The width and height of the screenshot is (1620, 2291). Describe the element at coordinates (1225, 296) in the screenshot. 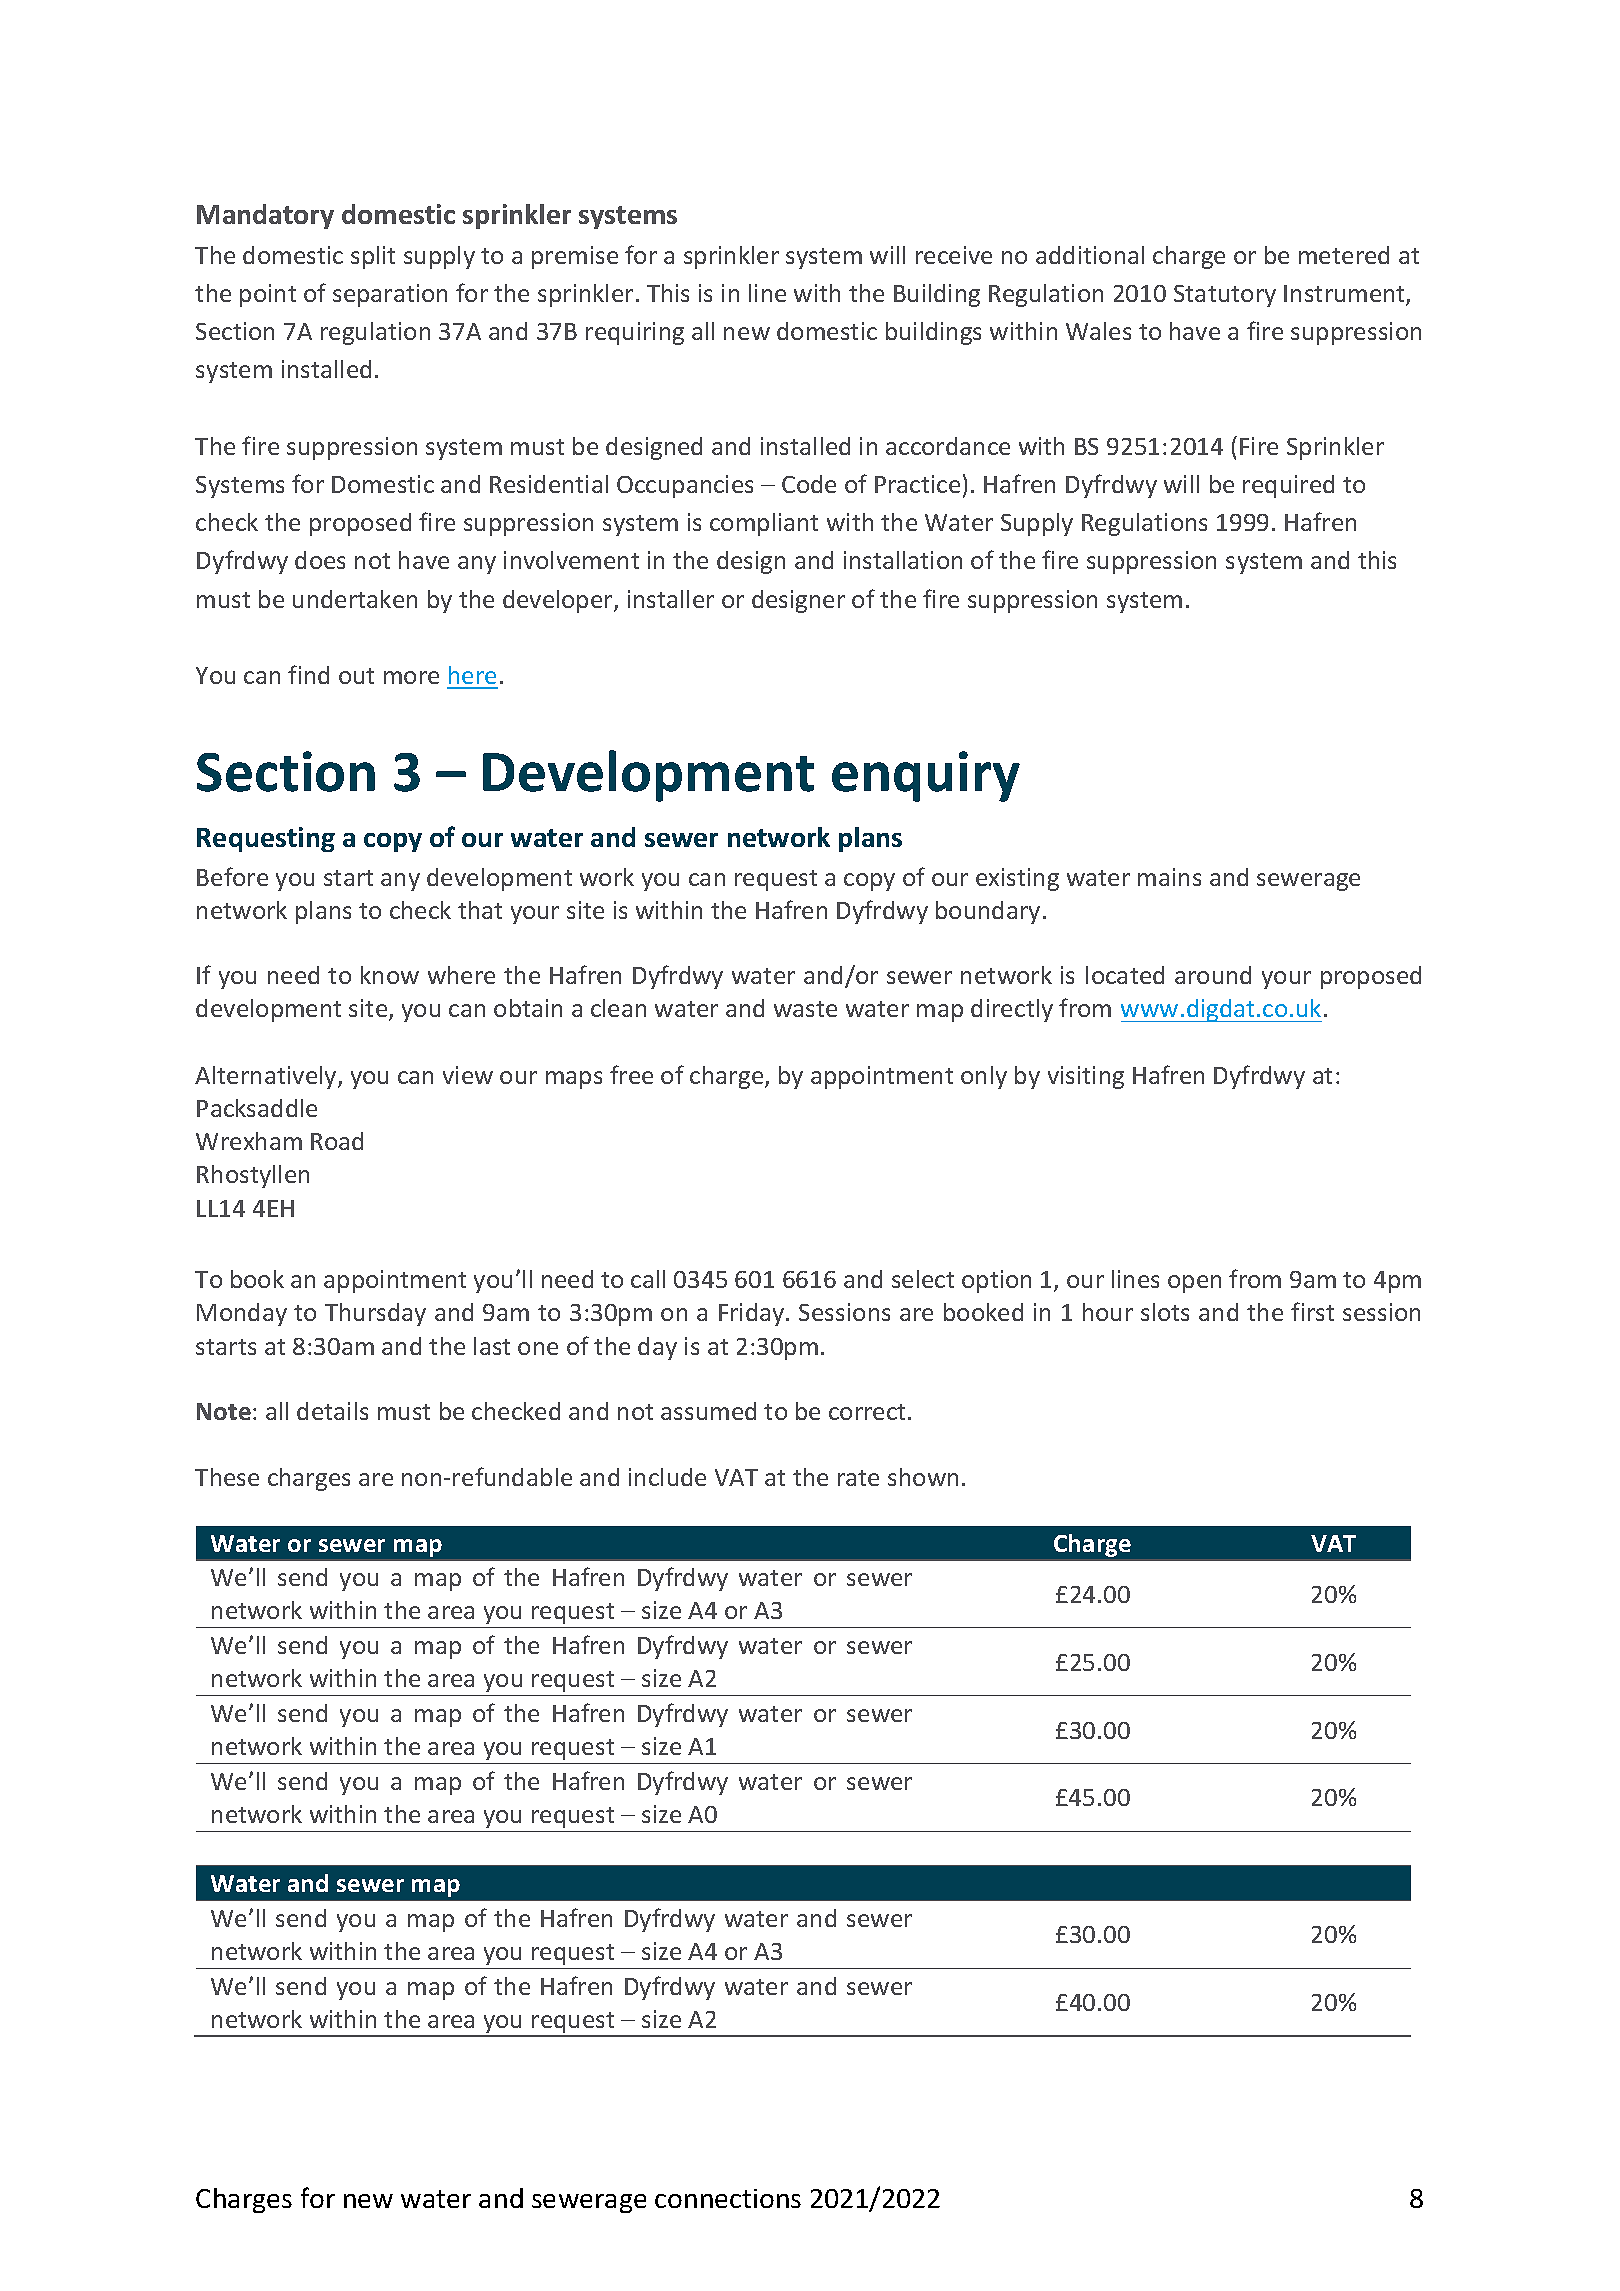

I see `Statutory` at that location.
